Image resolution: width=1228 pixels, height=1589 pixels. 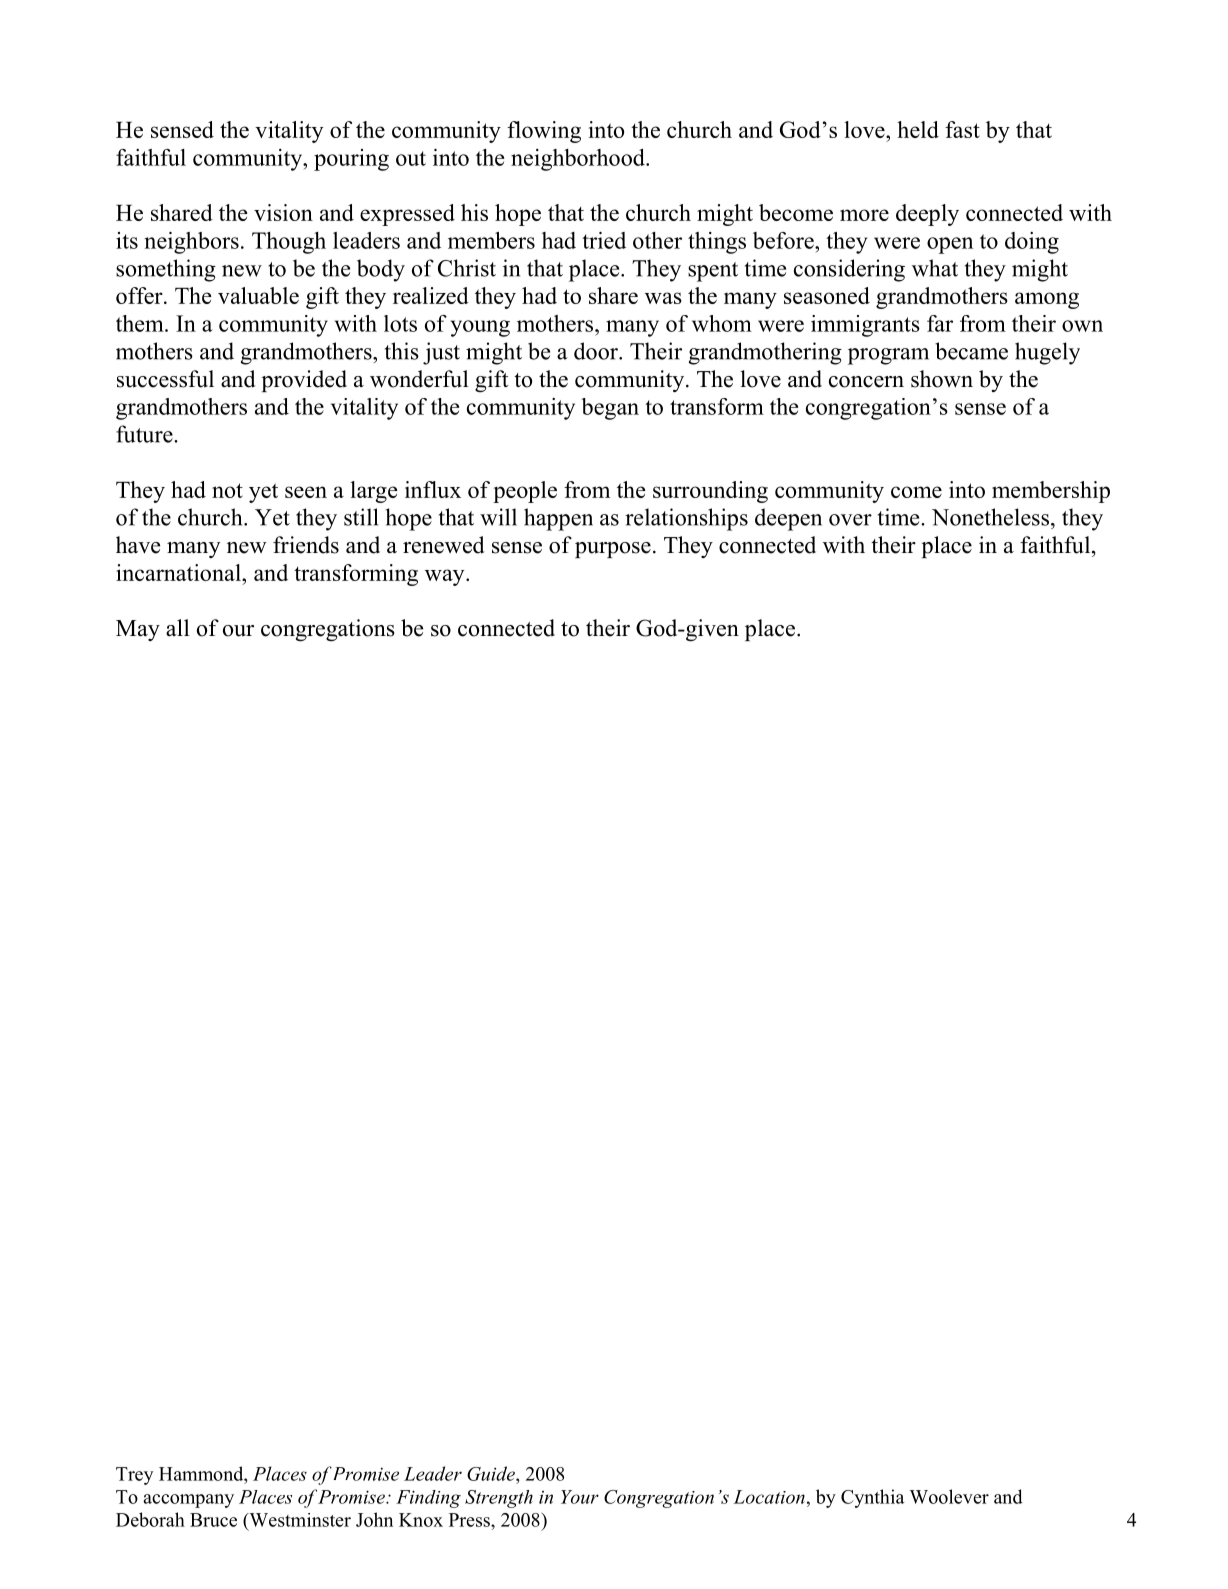 I want to click on over, so click(x=850, y=520).
